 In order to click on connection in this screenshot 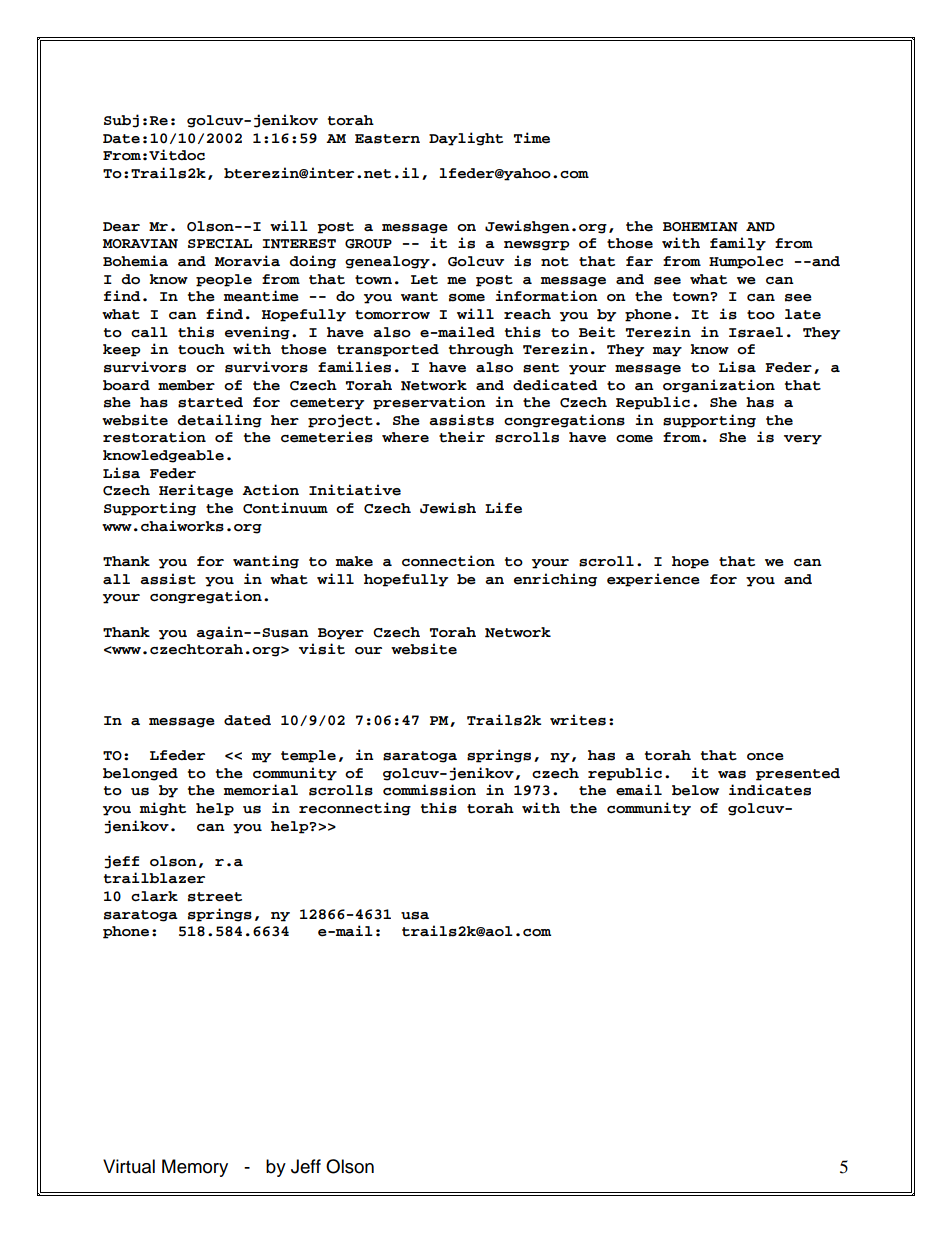, I will do `click(448, 561)`.
